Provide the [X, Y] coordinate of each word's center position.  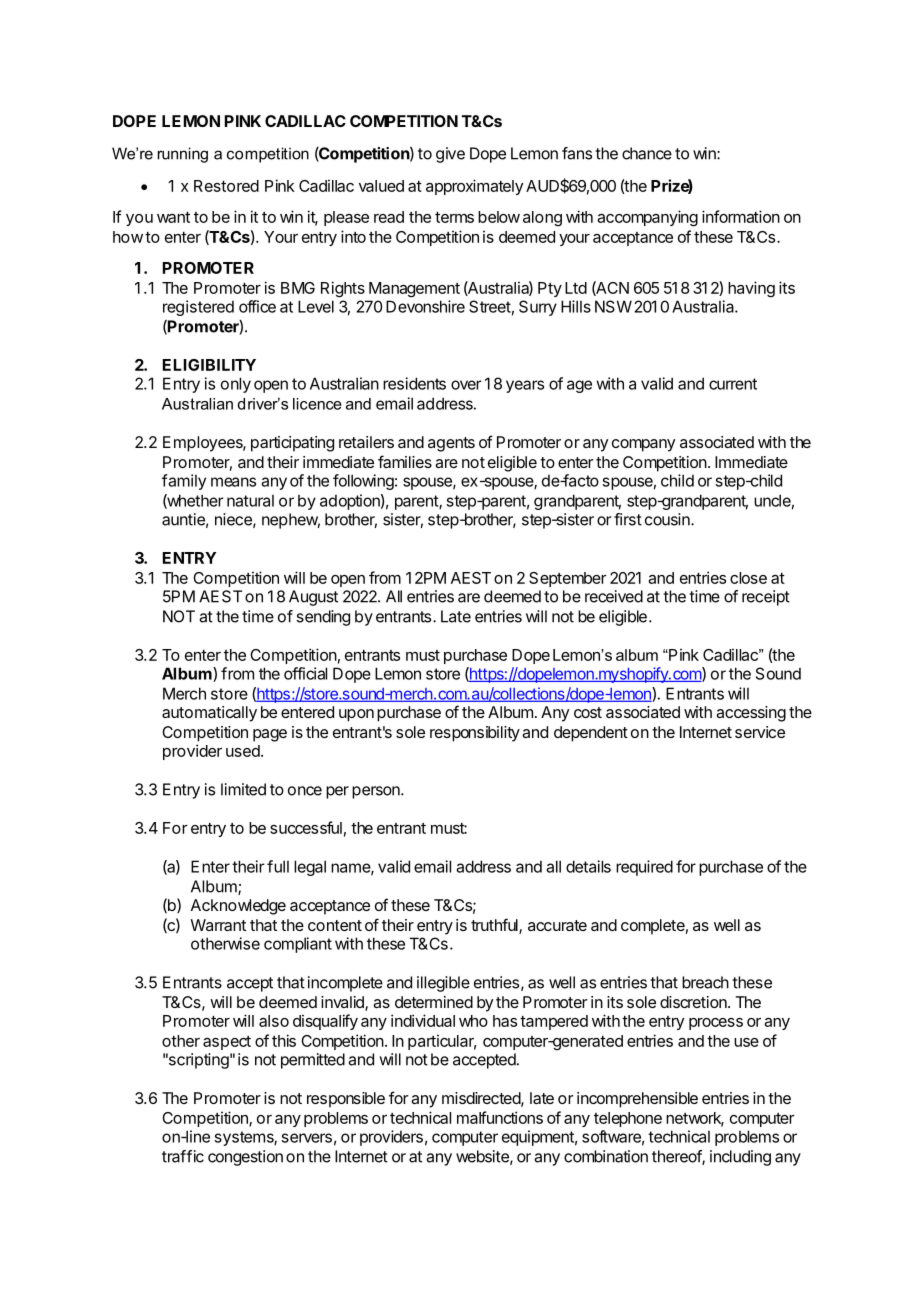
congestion [245, 1158]
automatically [209, 714]
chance [647, 153]
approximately [474, 187]
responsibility [475, 734]
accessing [751, 714]
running [182, 155]
